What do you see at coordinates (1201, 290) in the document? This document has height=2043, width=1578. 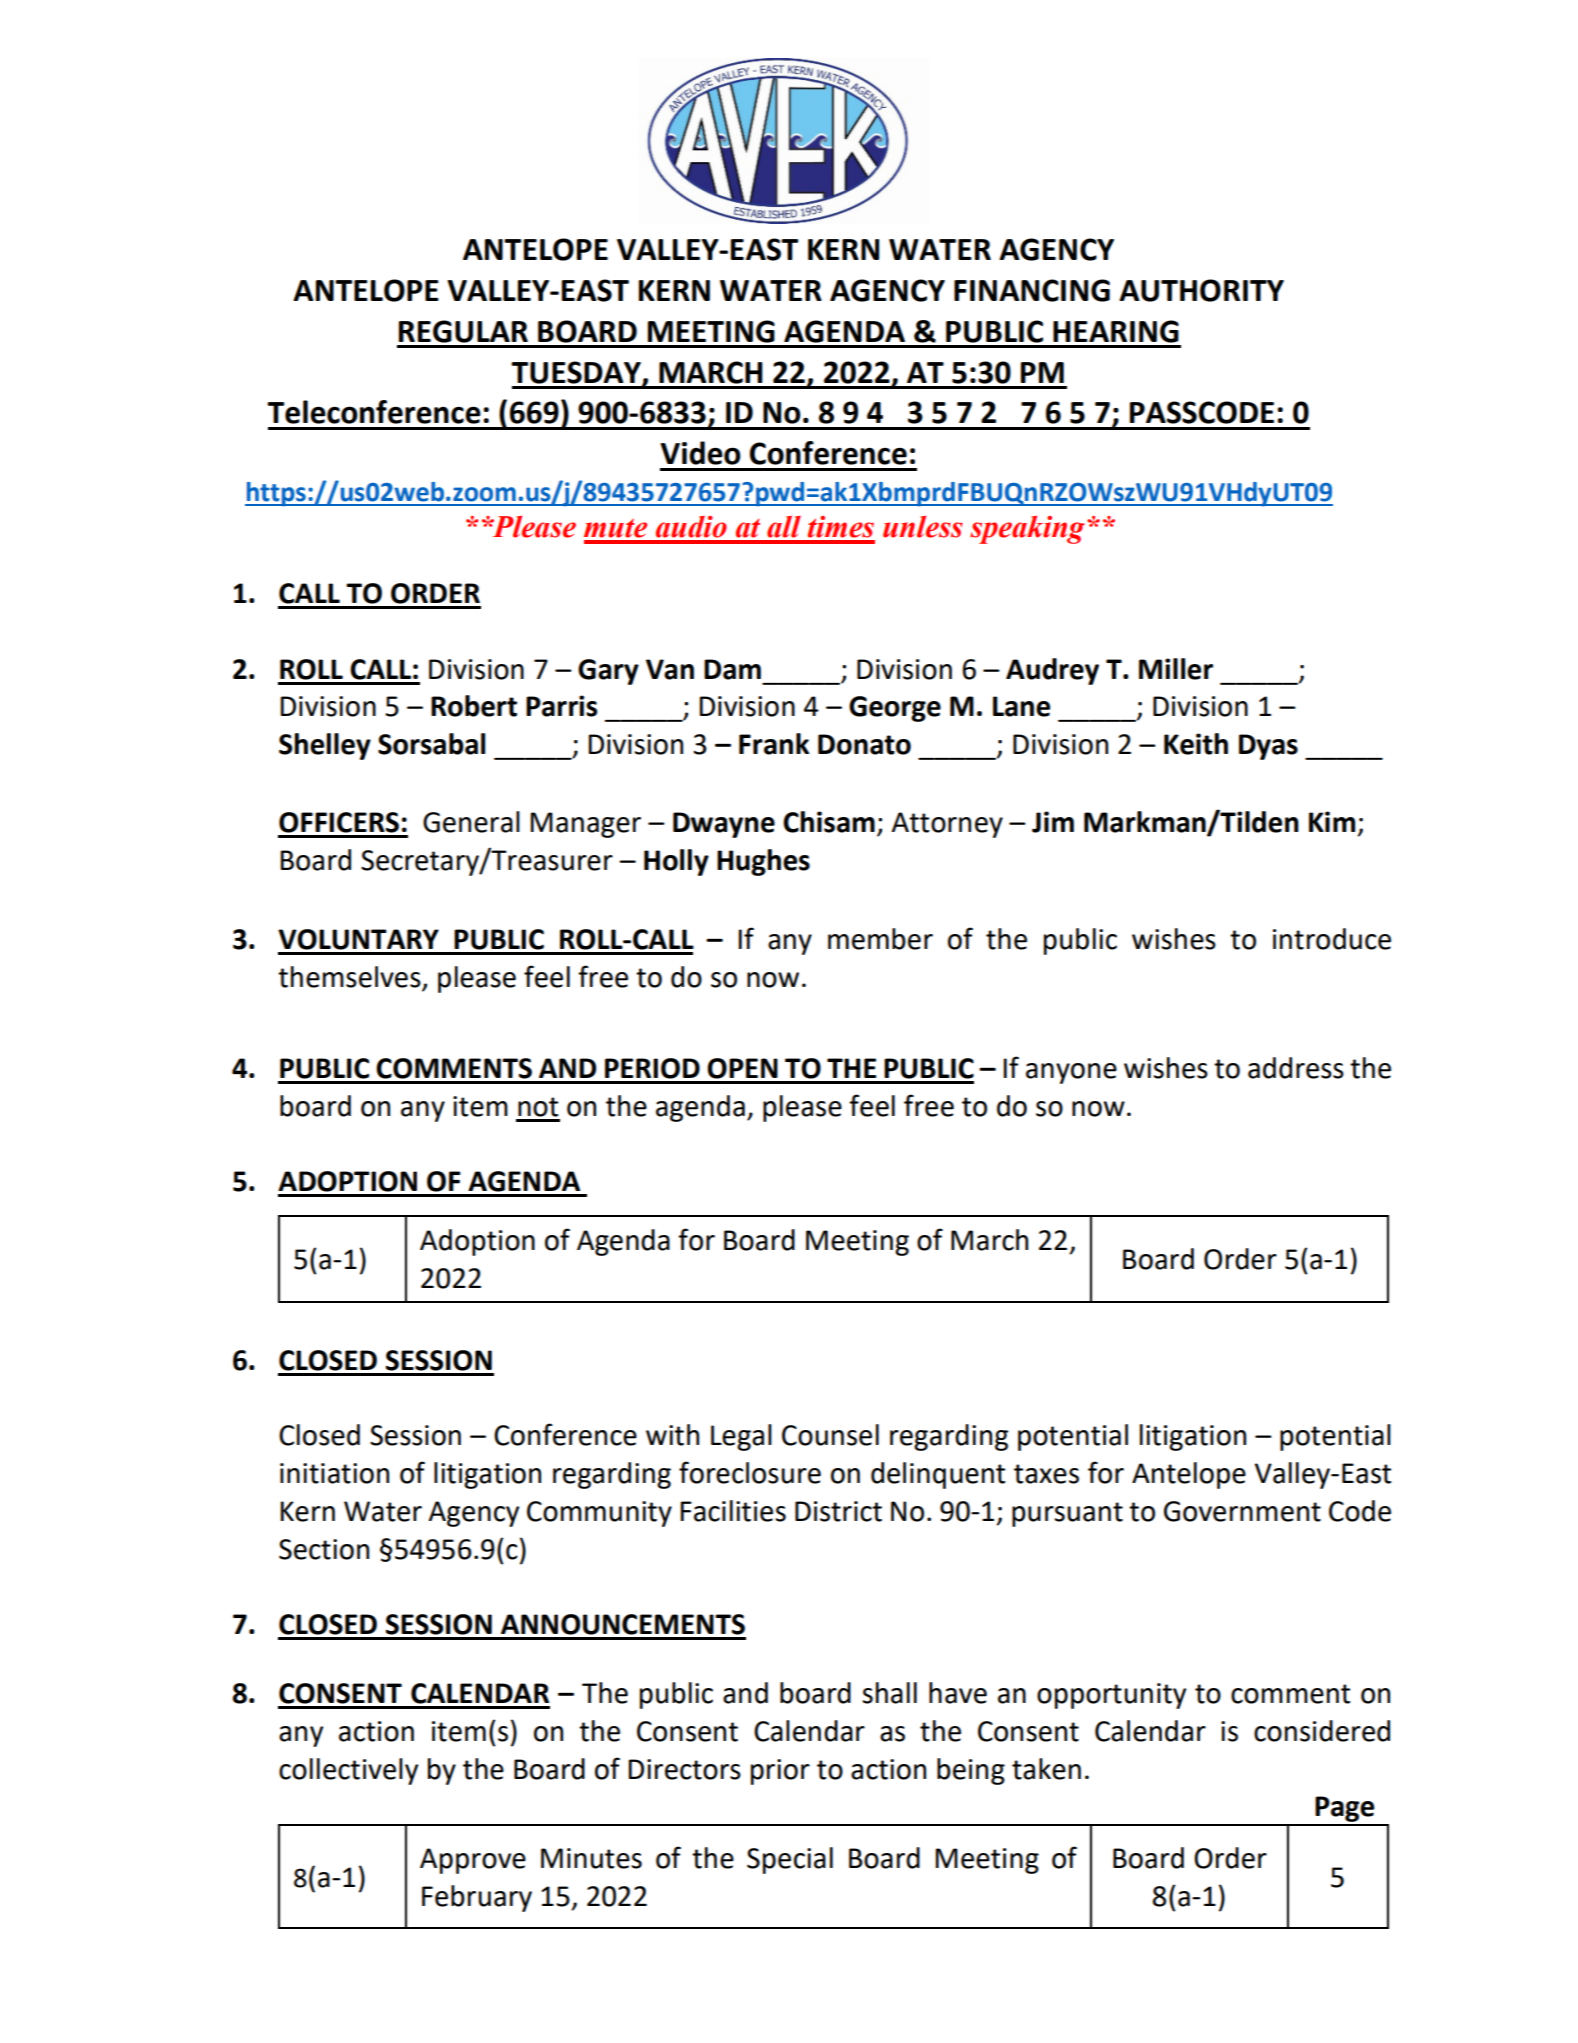 I see `AUTHORITY` at bounding box center [1201, 290].
